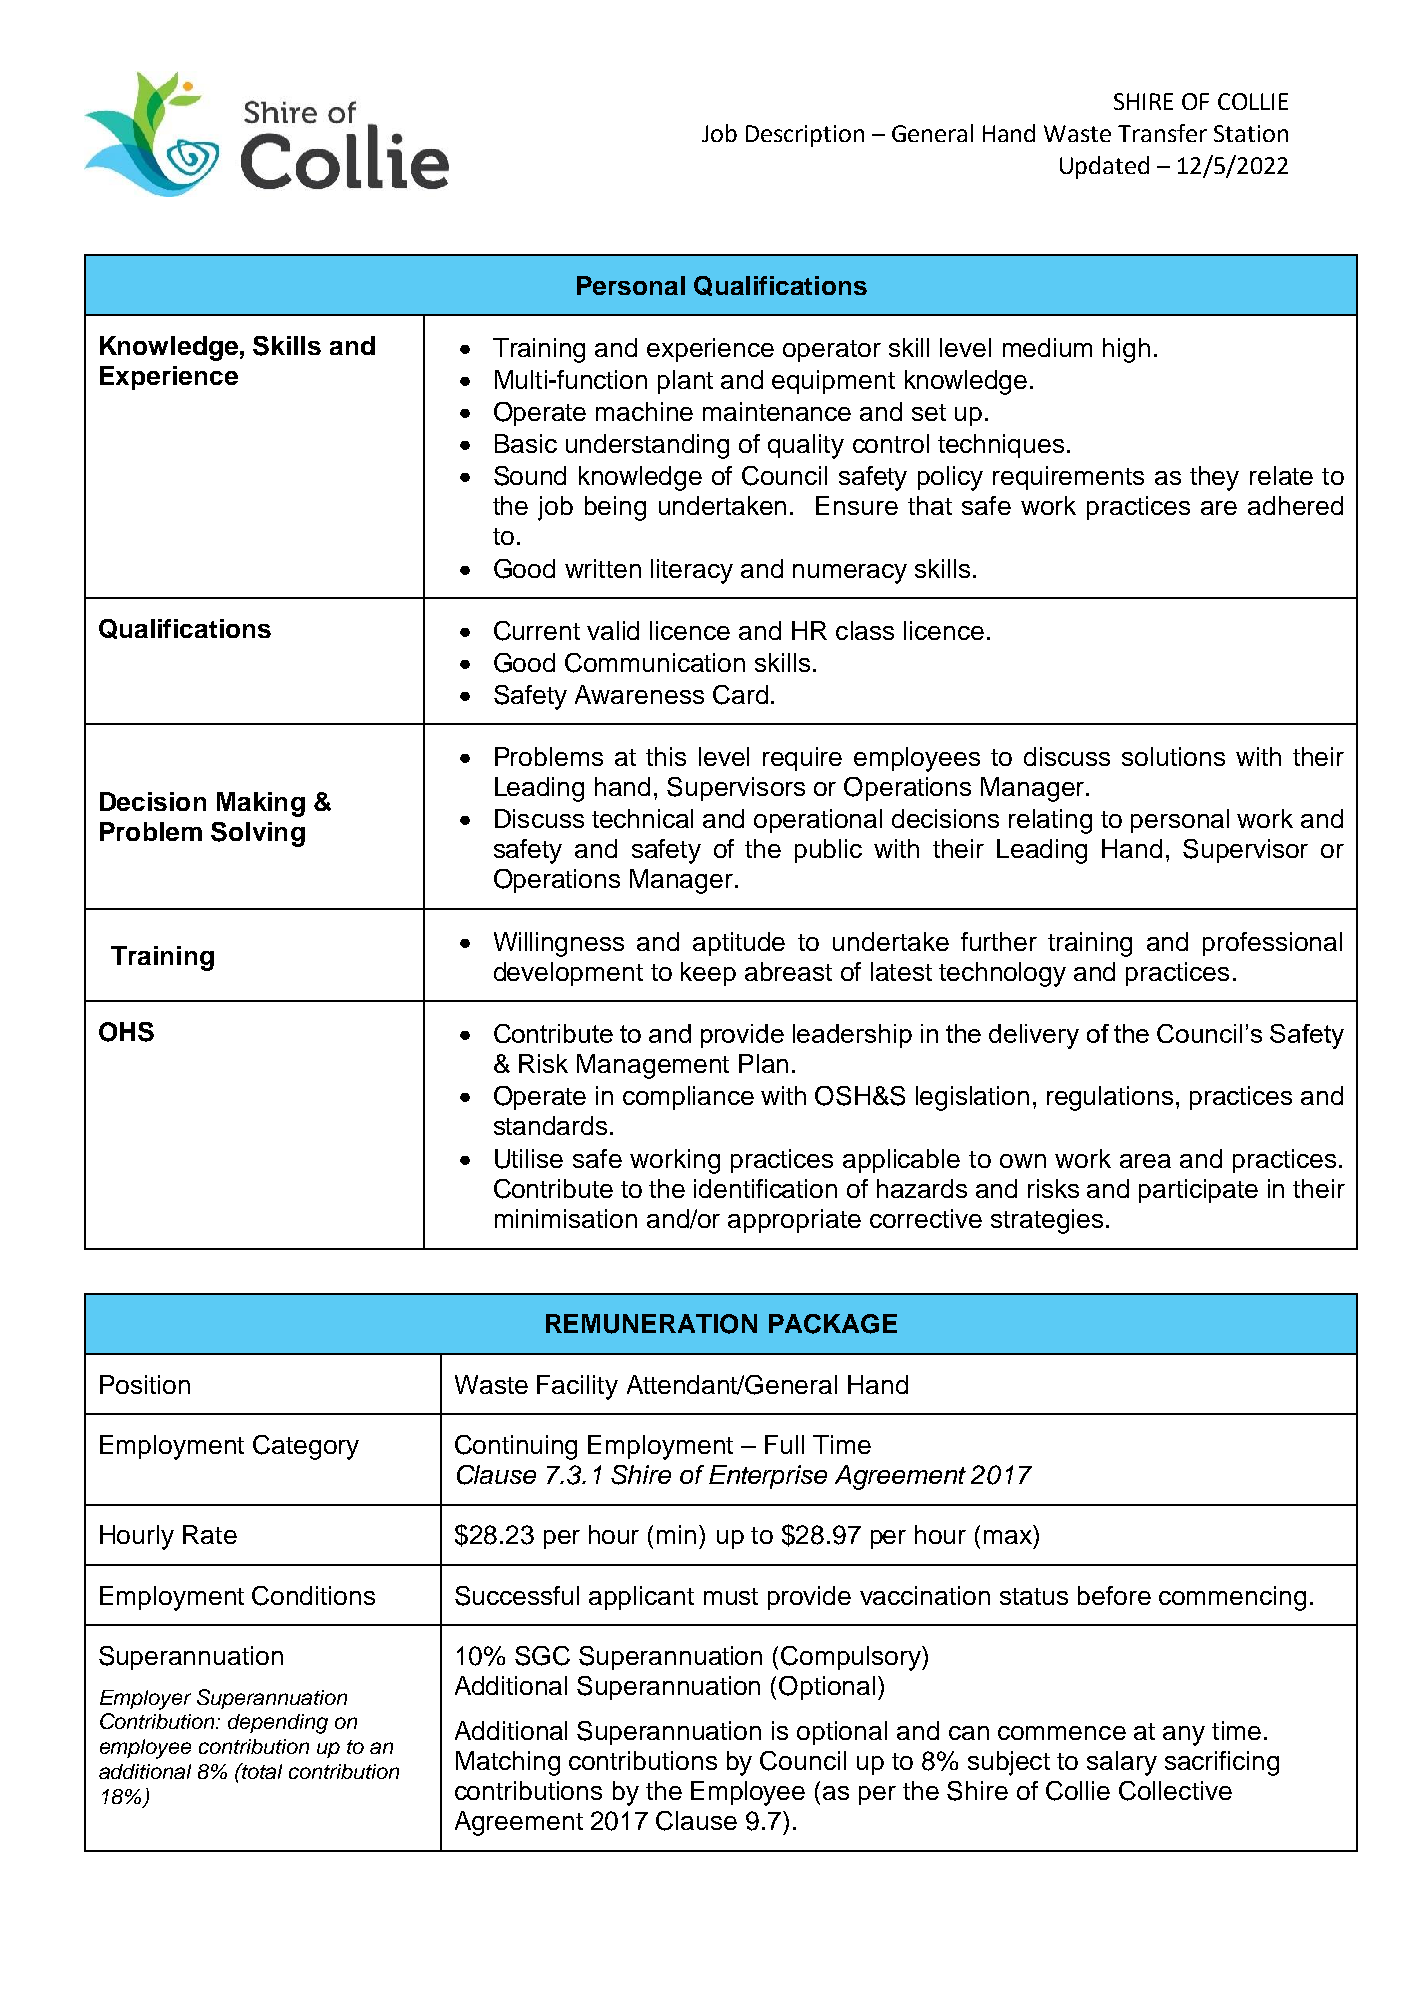 This document has width=1425, height=2015. I want to click on Compulsory, so click(852, 1658).
